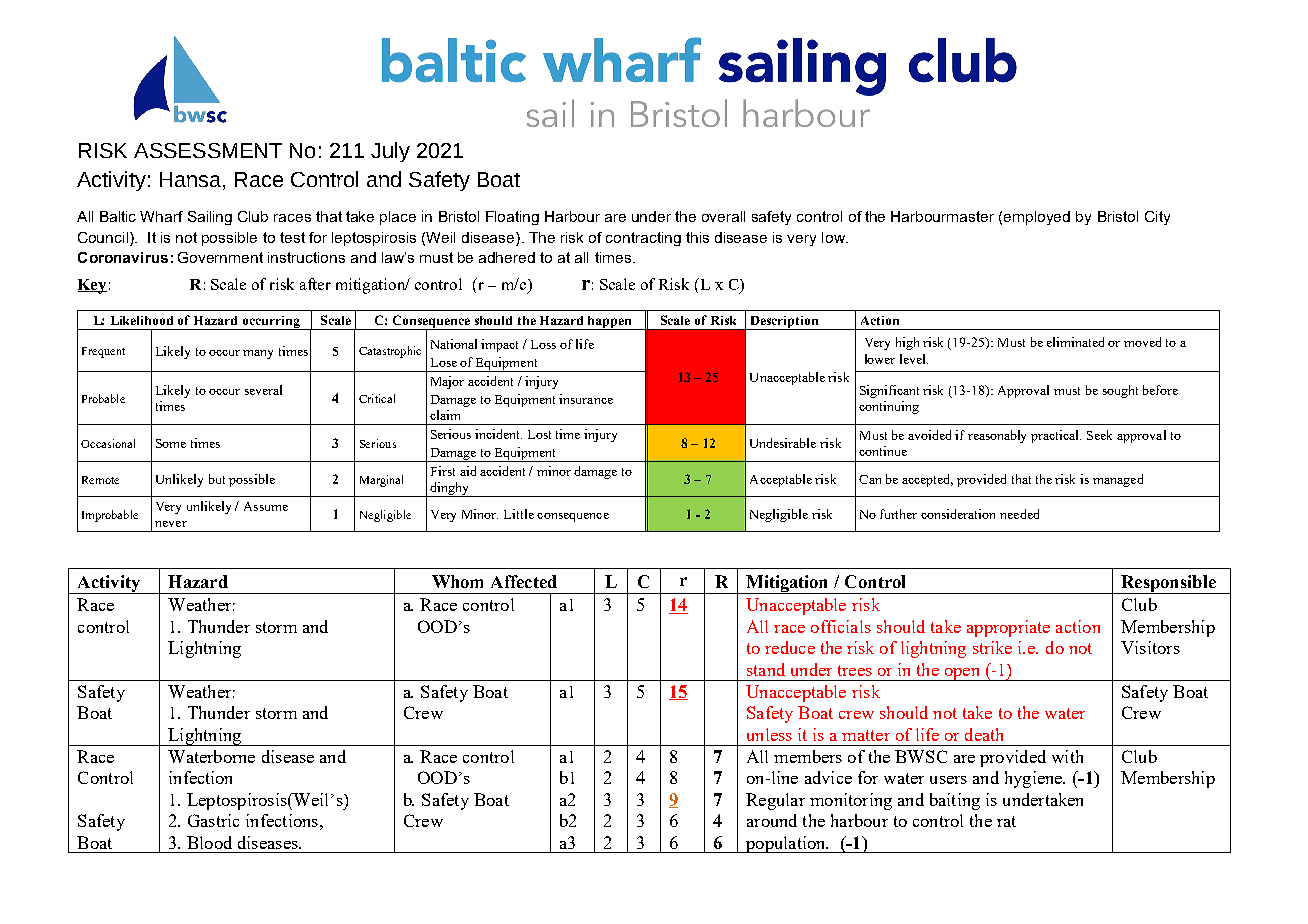 Image resolution: width=1308 pixels, height=924 pixels. I want to click on many, so click(258, 354).
